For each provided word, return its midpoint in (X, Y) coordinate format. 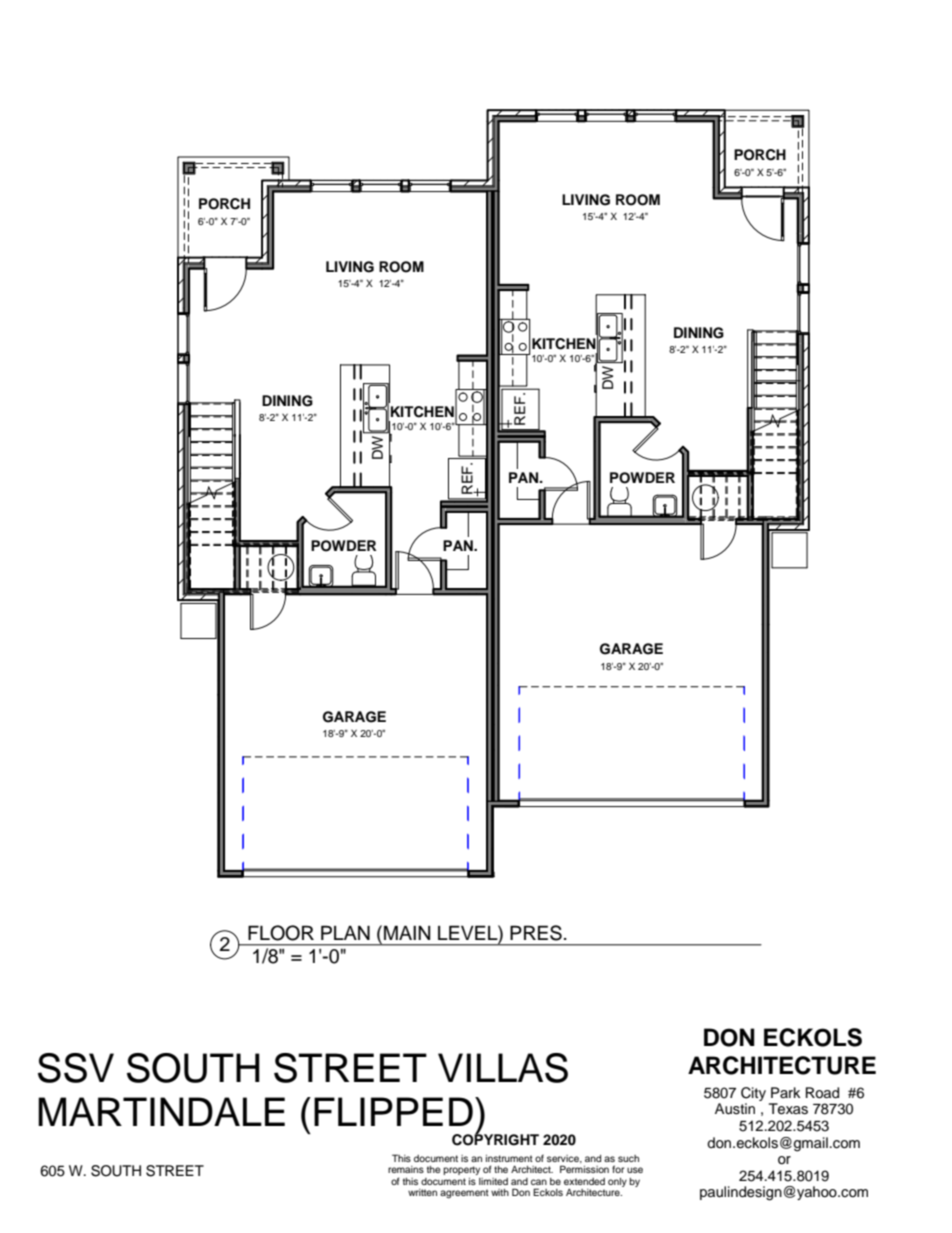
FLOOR (281, 933)
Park (785, 1092)
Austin (735, 1109)
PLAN (345, 932)
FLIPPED (393, 1111)
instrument (509, 1158)
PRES (536, 933)
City (753, 1094)
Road (822, 1093)
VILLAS (503, 1068)
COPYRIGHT (495, 1138)
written (422, 1192)
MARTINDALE (161, 1111)
